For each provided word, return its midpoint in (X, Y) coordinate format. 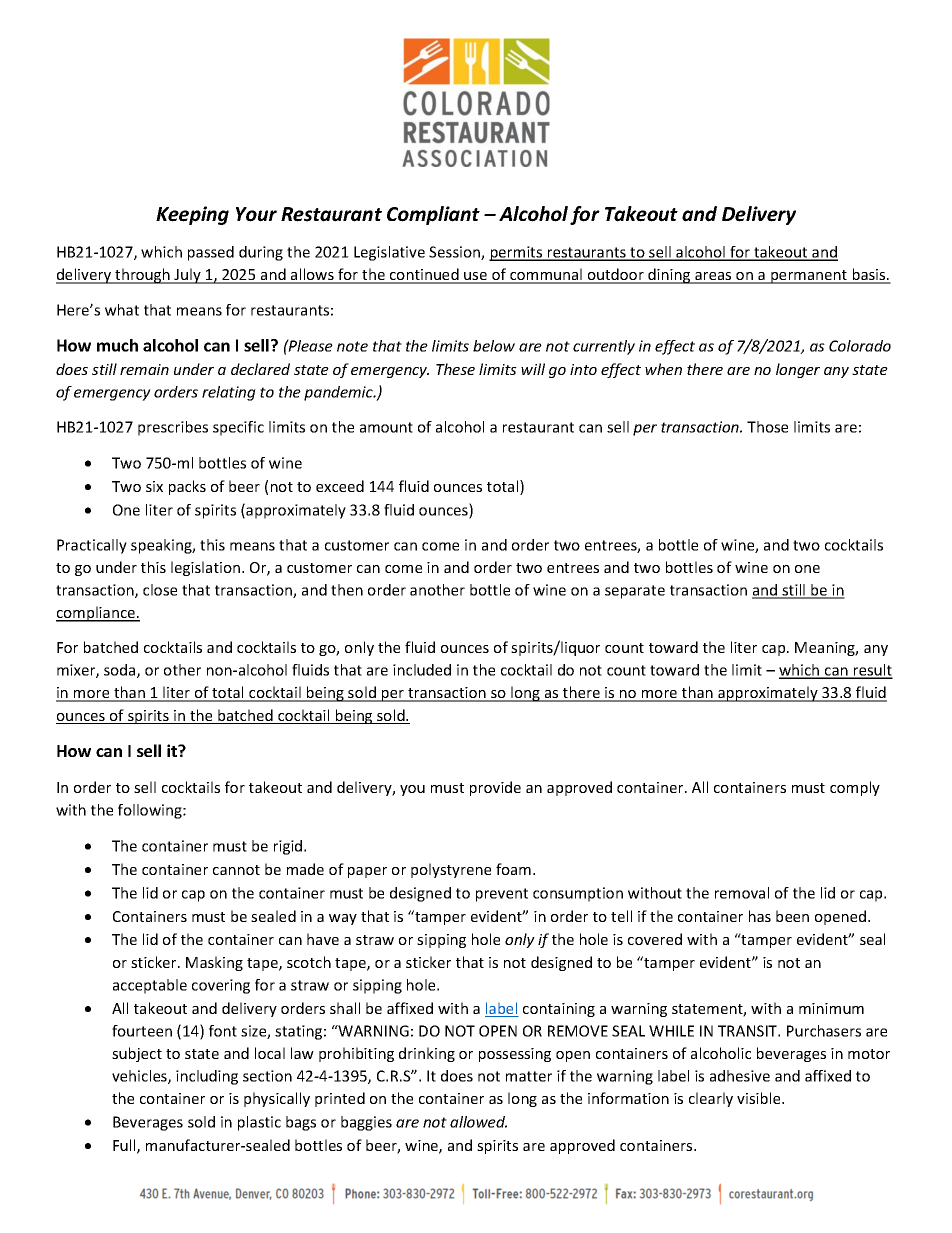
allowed (478, 1122)
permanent (809, 277)
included (422, 670)
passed (211, 253)
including (207, 1077)
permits (517, 253)
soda (121, 671)
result (872, 671)
